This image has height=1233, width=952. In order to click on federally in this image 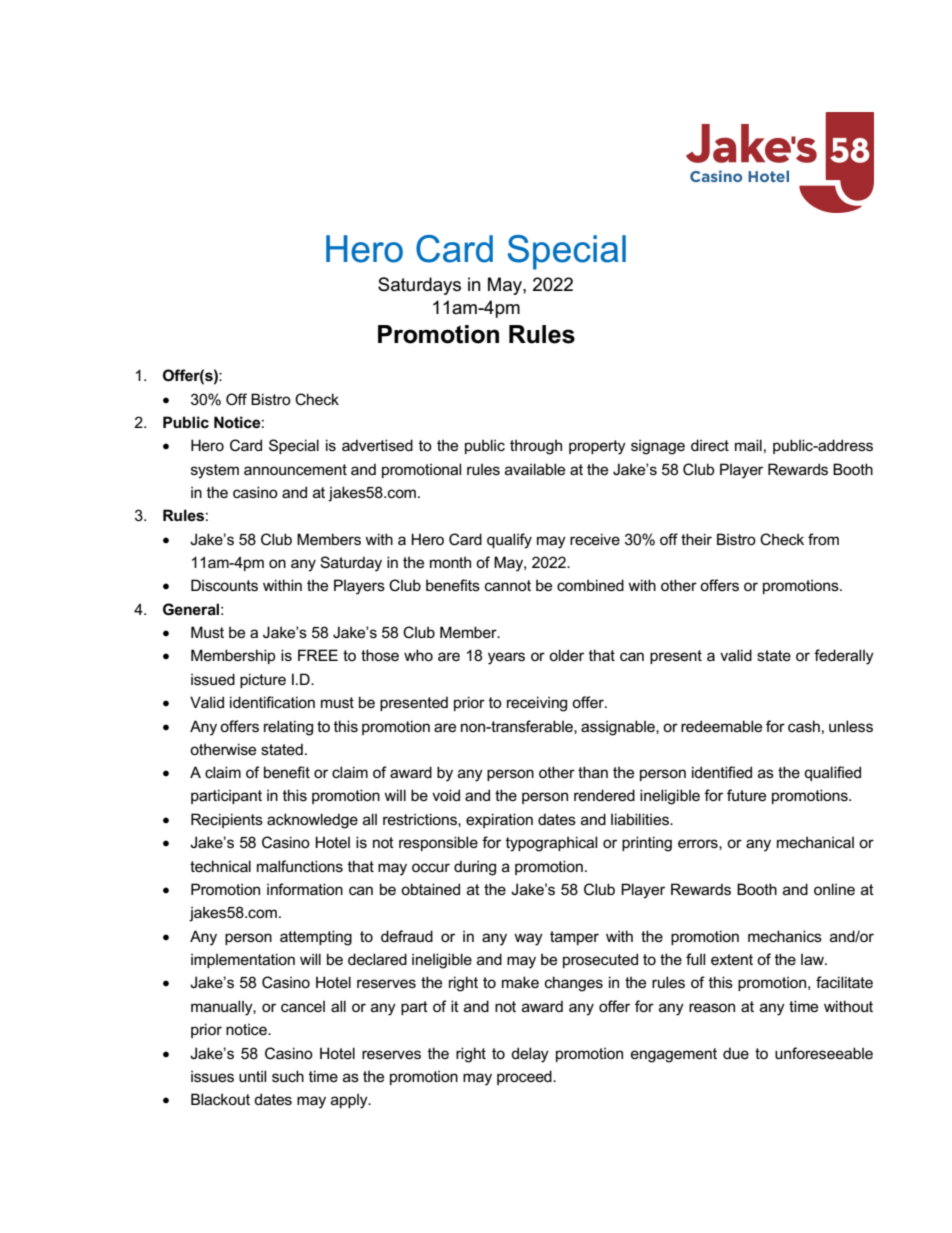, I will do `click(844, 657)`.
